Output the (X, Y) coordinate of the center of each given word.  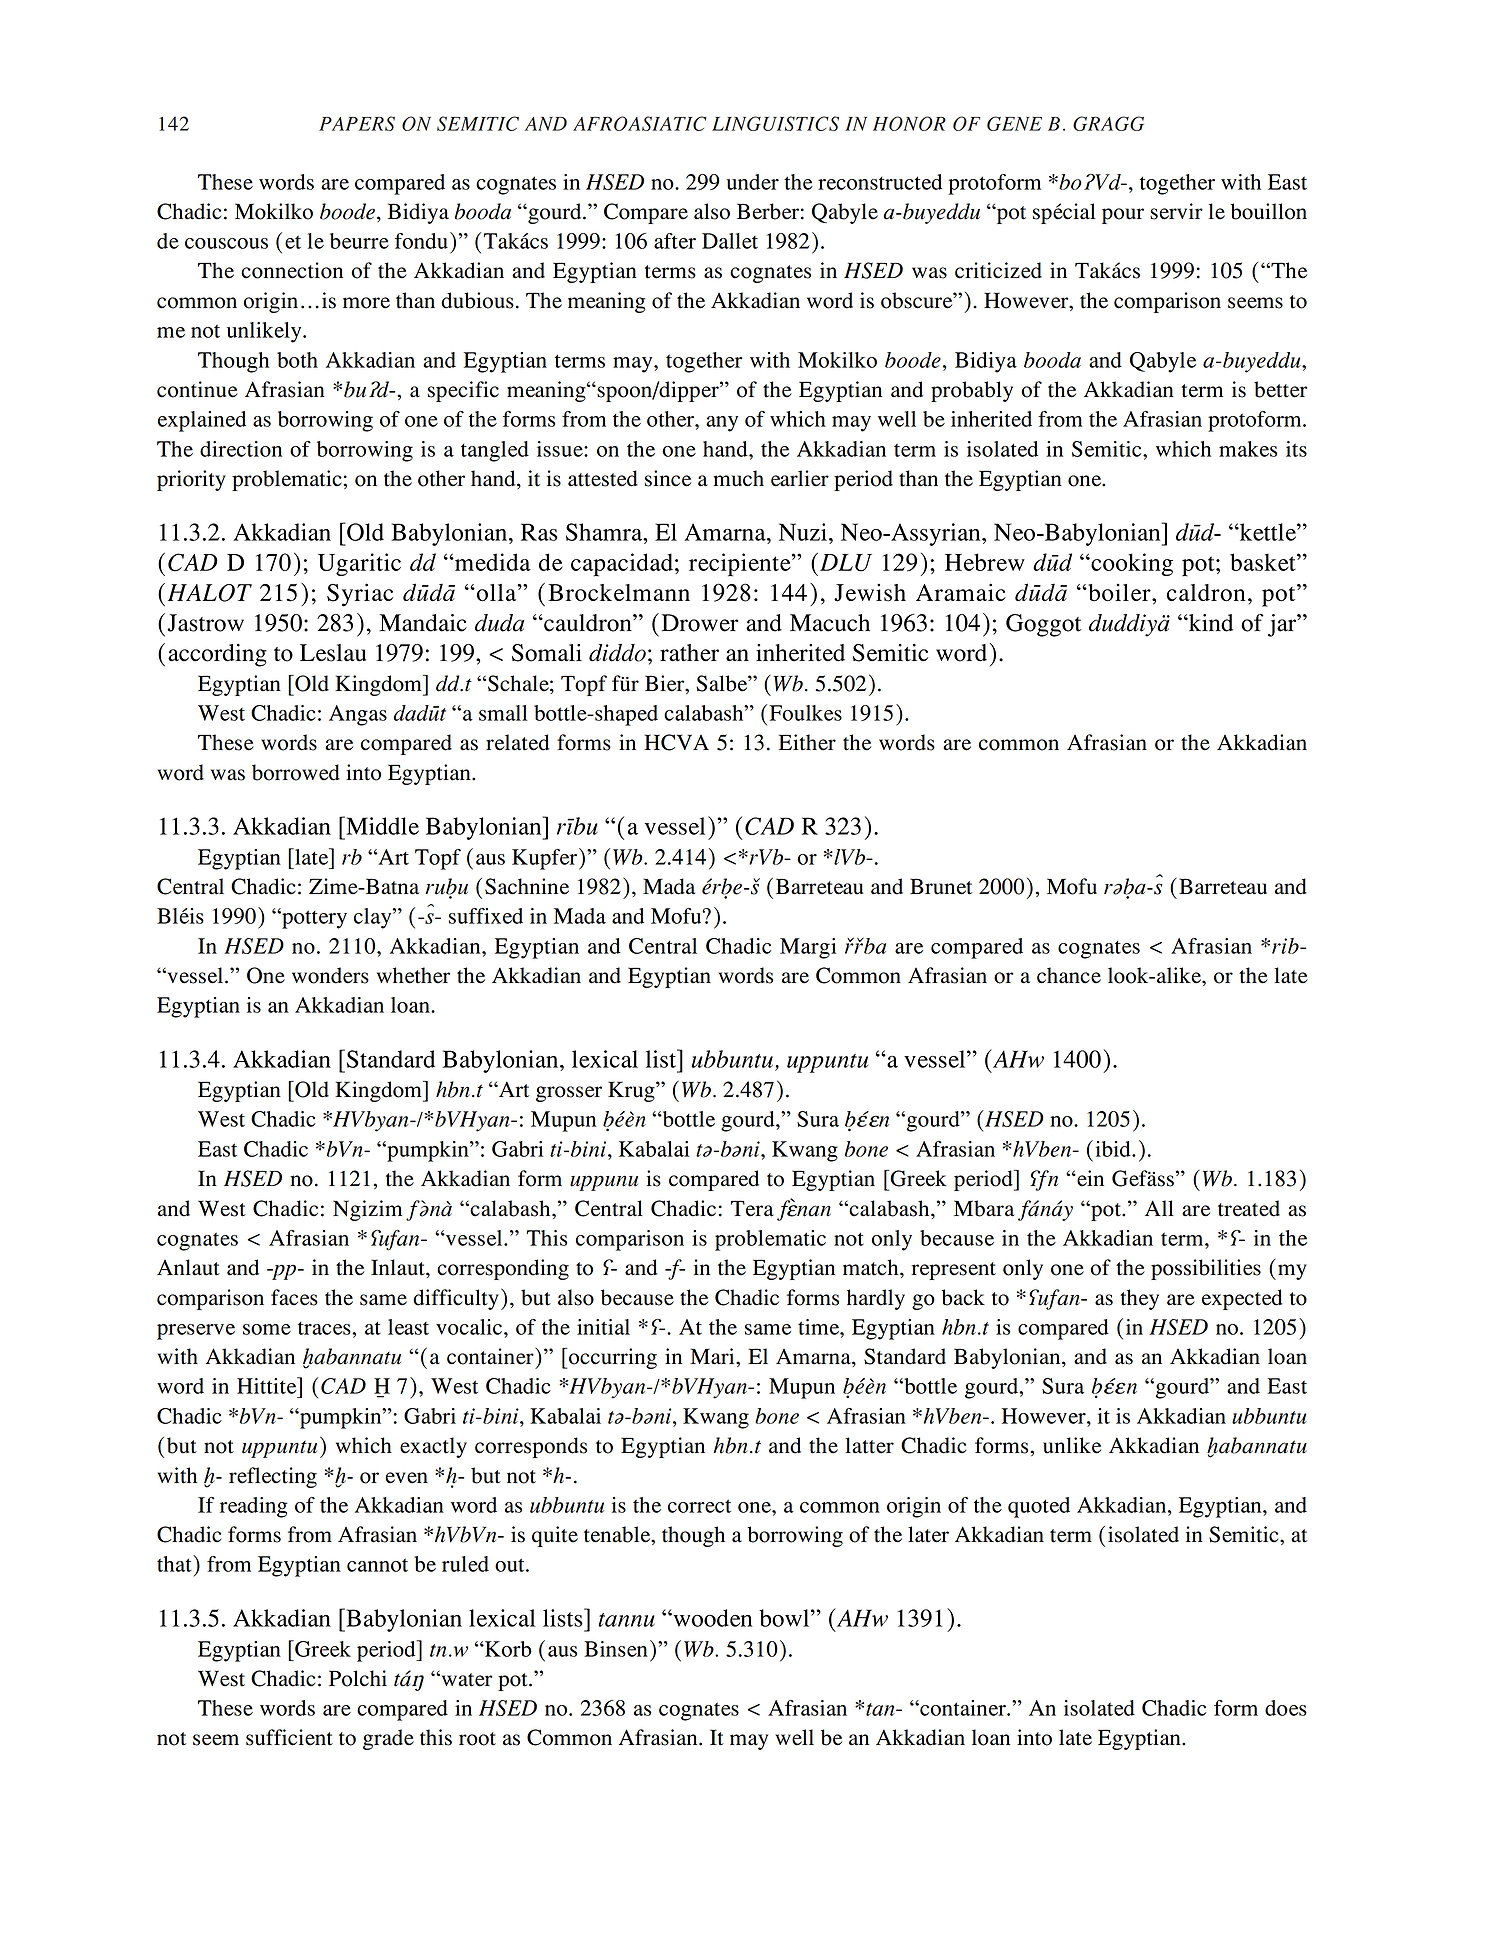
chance (1069, 975)
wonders (330, 975)
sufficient (289, 1737)
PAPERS (357, 123)
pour (1123, 216)
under (752, 182)
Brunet (941, 886)
